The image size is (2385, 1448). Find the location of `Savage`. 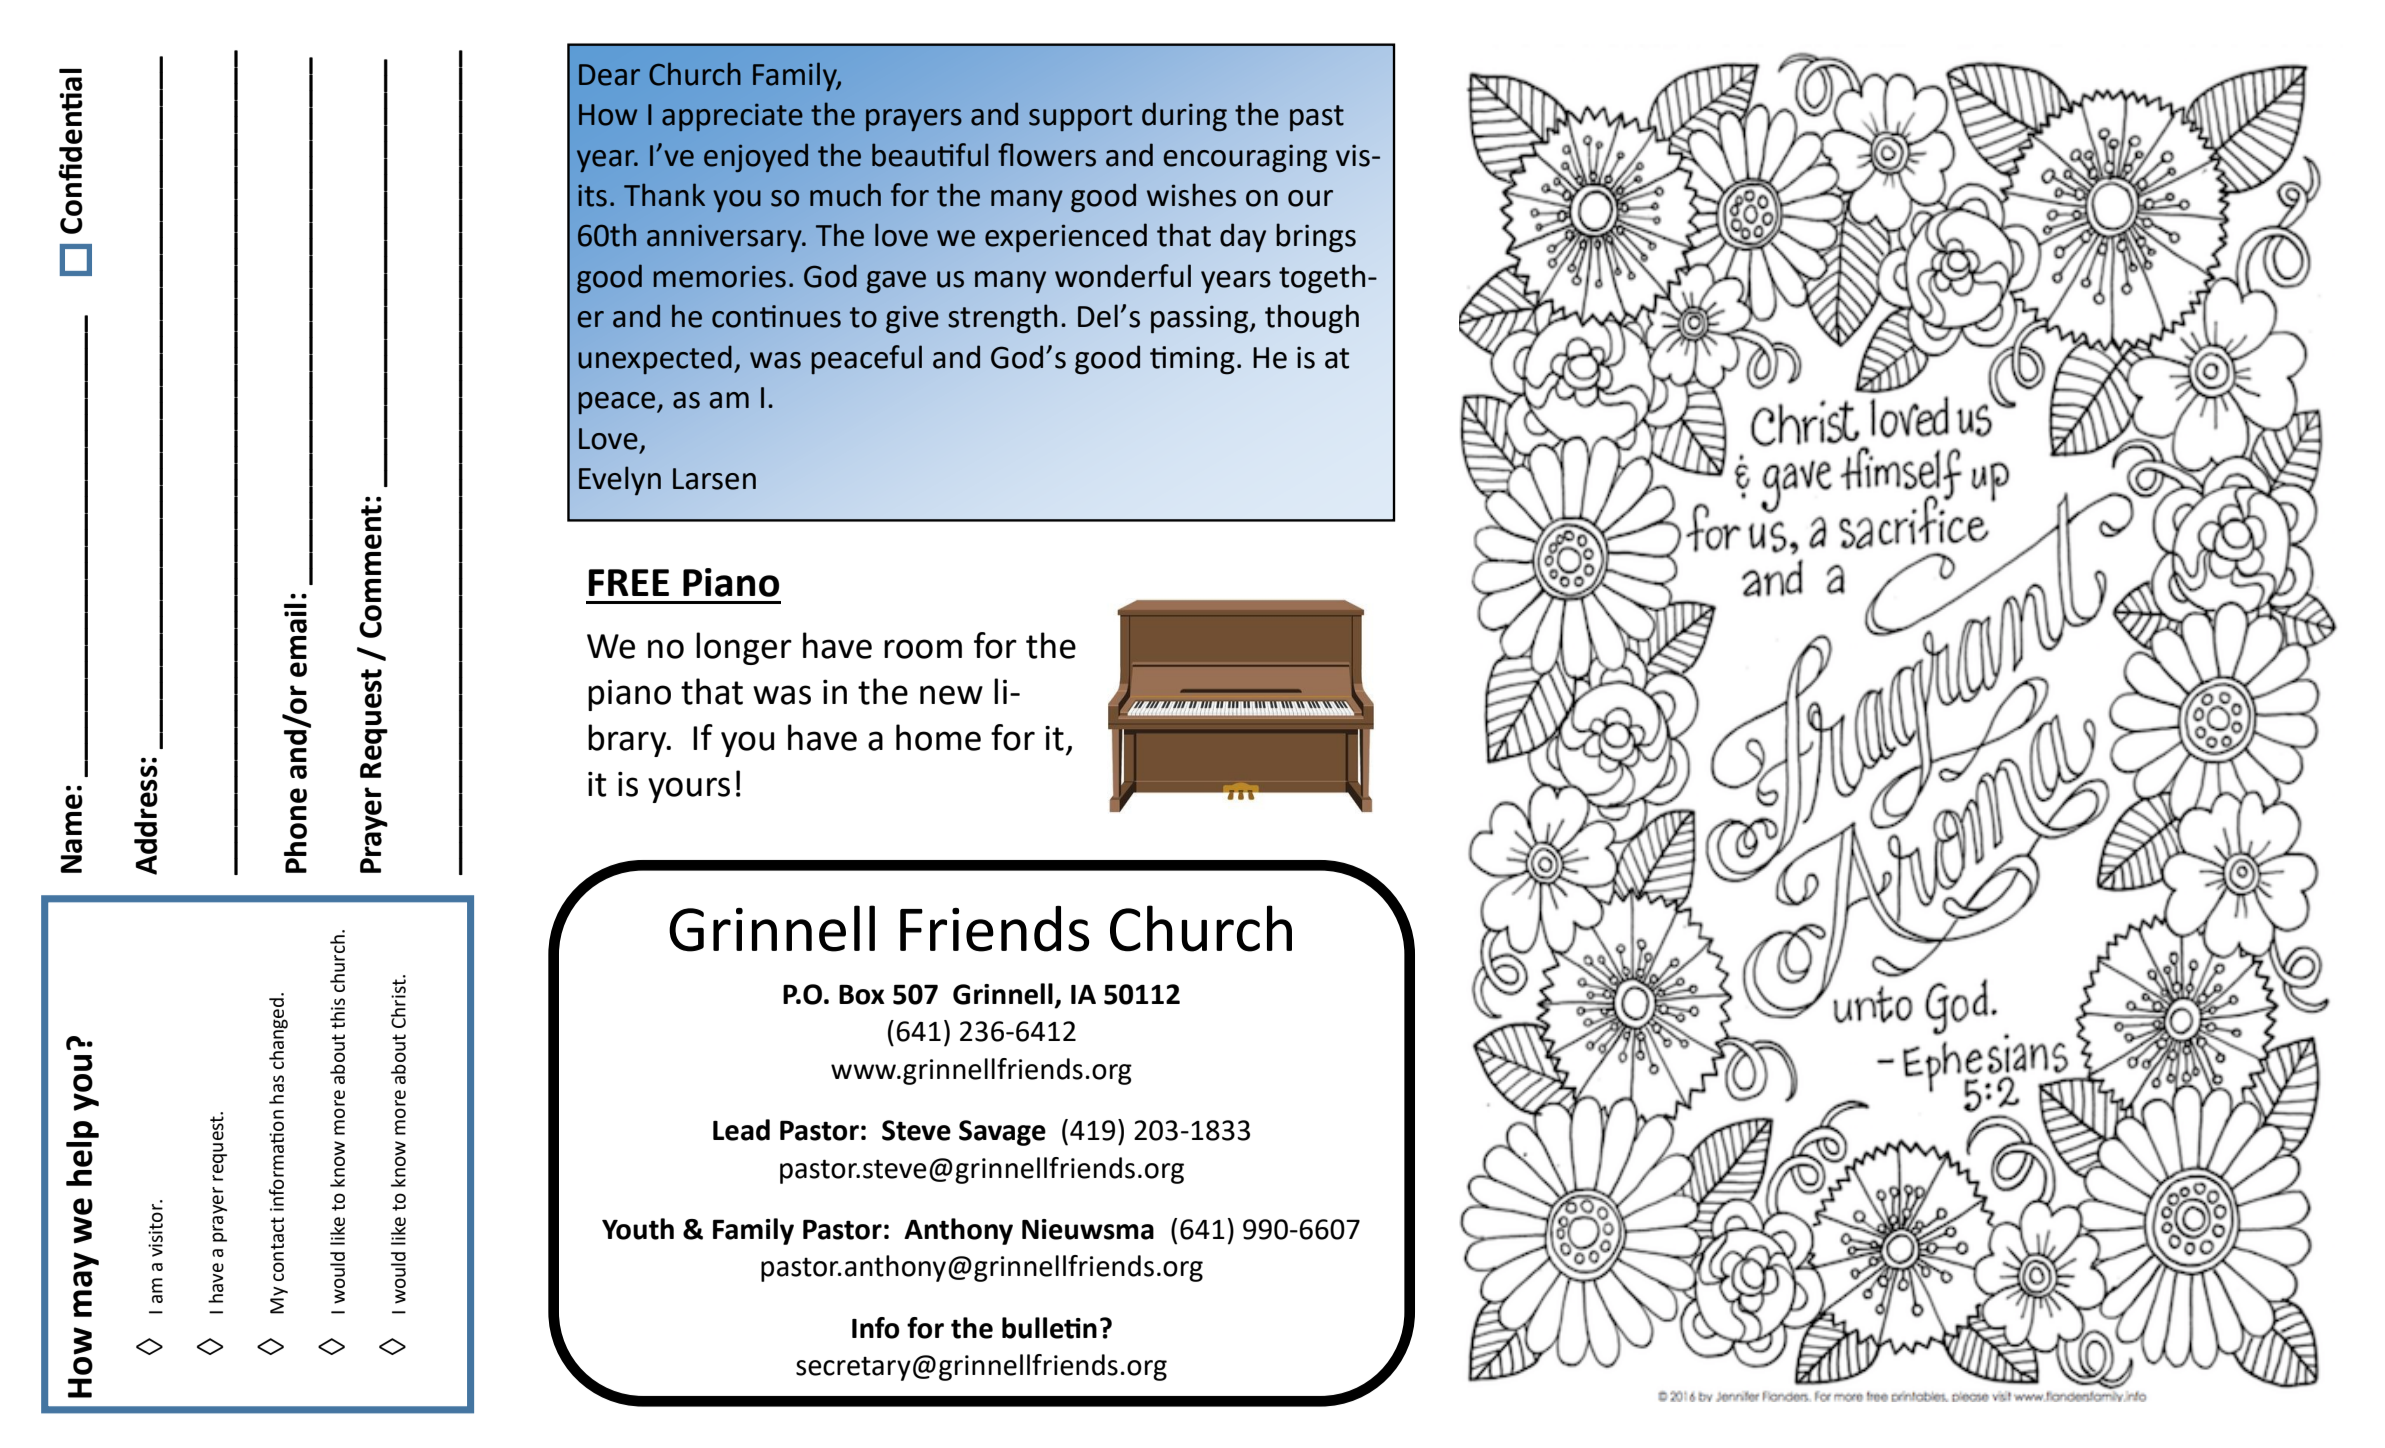

Savage is located at coordinates (1002, 1133).
